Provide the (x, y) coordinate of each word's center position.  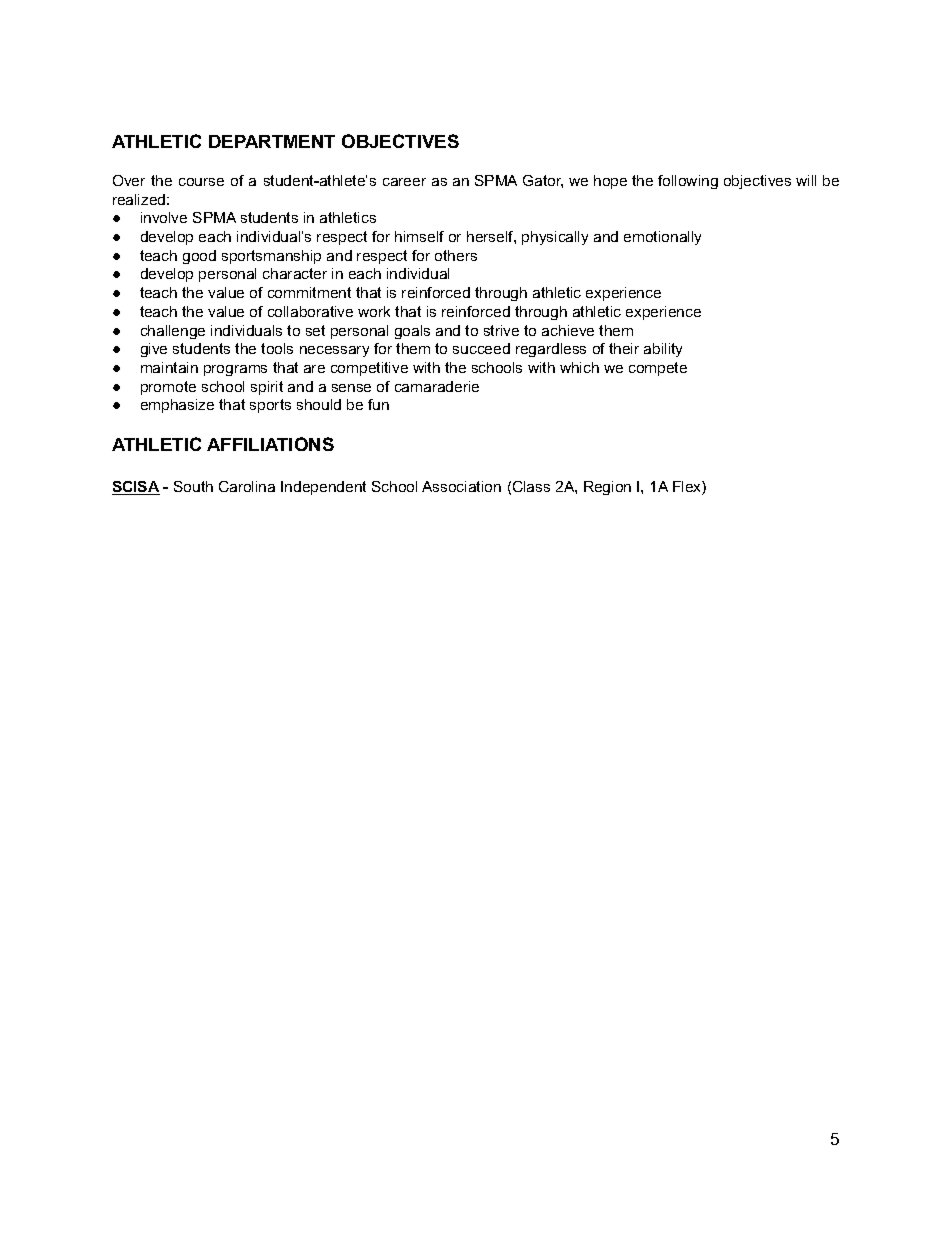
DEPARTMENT (272, 141)
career (404, 182)
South (193, 486)
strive (501, 330)
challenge (173, 332)
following (688, 182)
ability (663, 350)
